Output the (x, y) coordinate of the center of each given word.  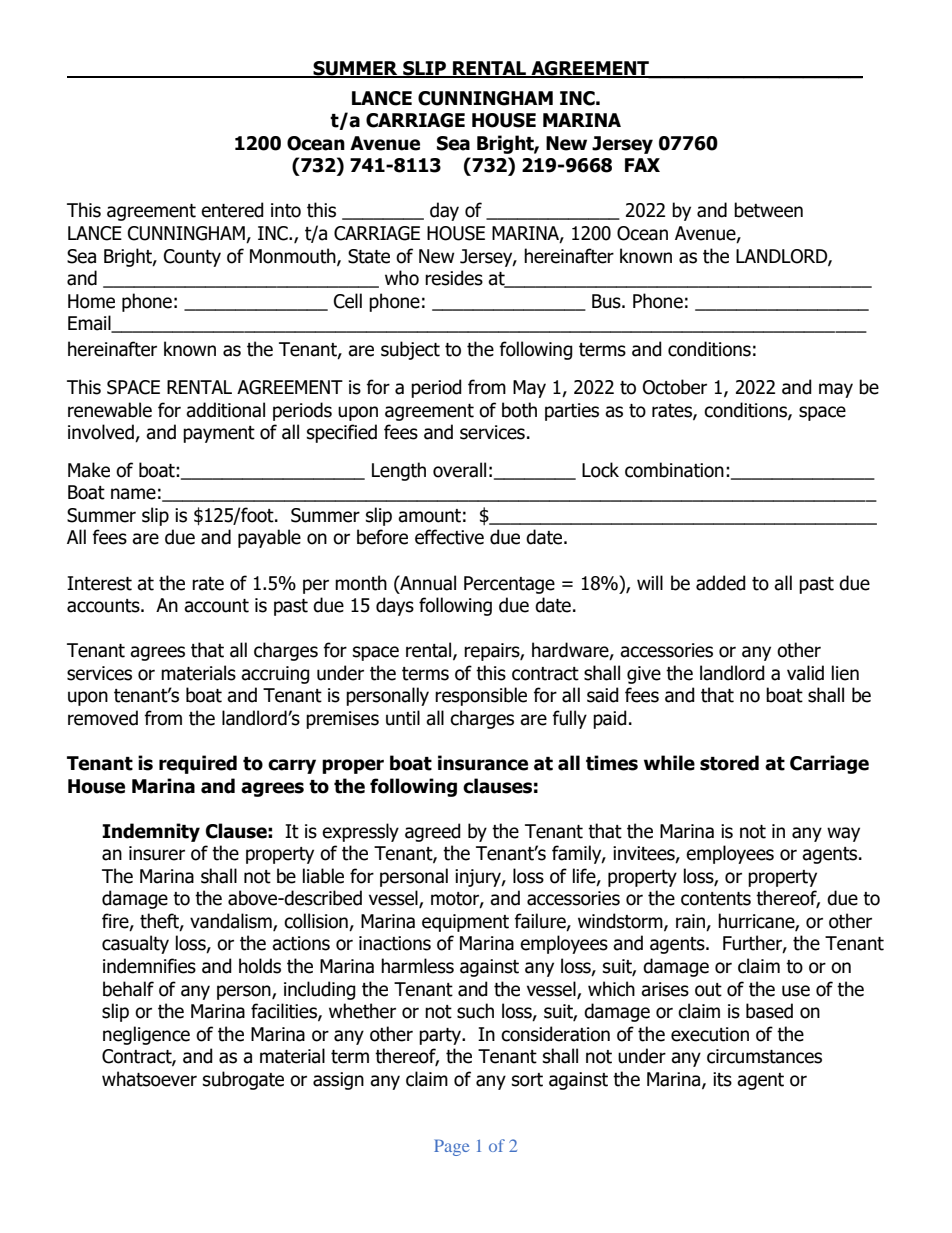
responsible (481, 696)
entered (232, 210)
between (768, 210)
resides (454, 278)
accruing (275, 675)
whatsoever (149, 1079)
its (722, 1079)
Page (451, 1147)
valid (805, 673)
